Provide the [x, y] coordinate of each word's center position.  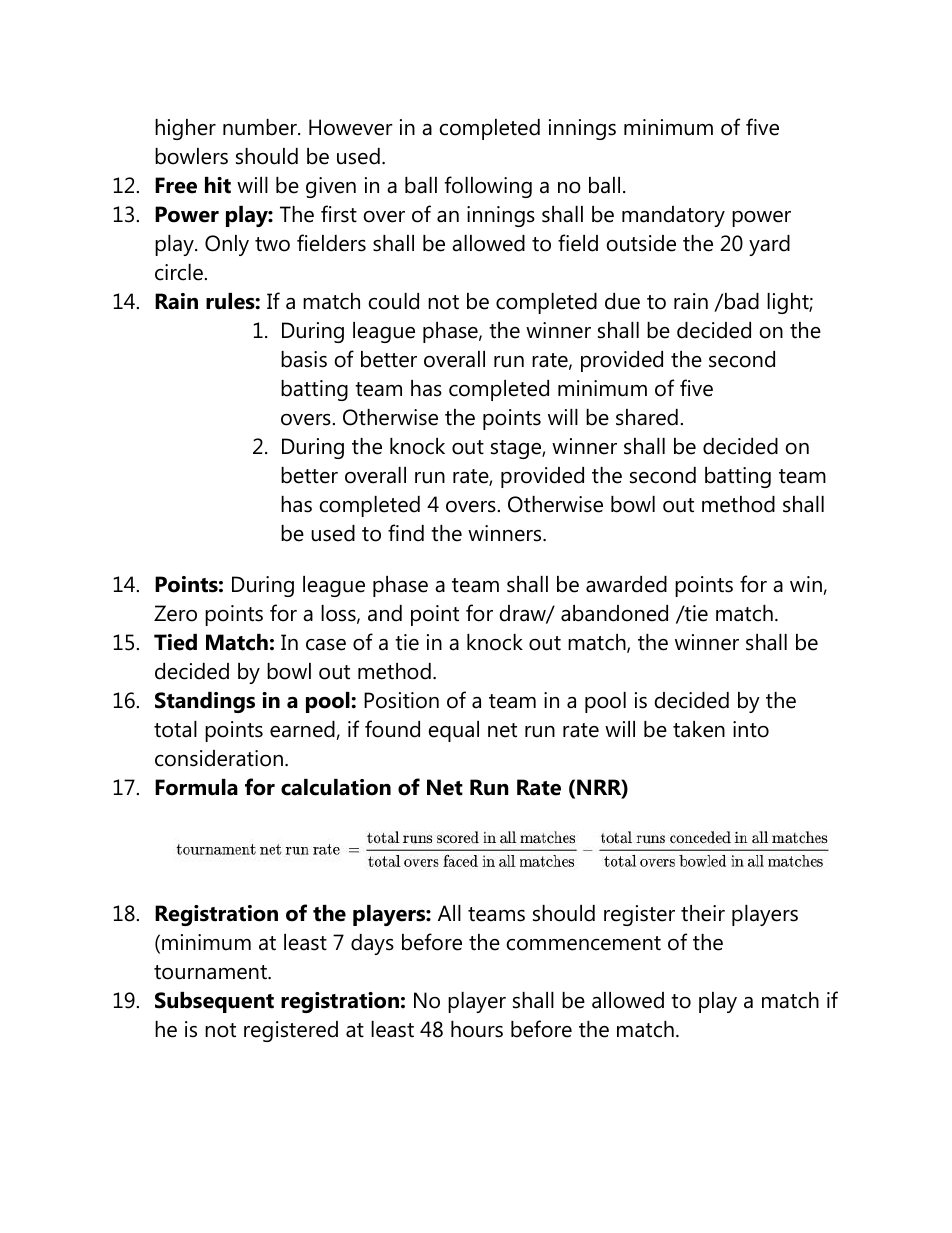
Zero [175, 613]
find [406, 533]
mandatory [673, 216]
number [261, 127]
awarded [626, 584]
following [488, 187]
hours [477, 1029]
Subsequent [214, 1002]
